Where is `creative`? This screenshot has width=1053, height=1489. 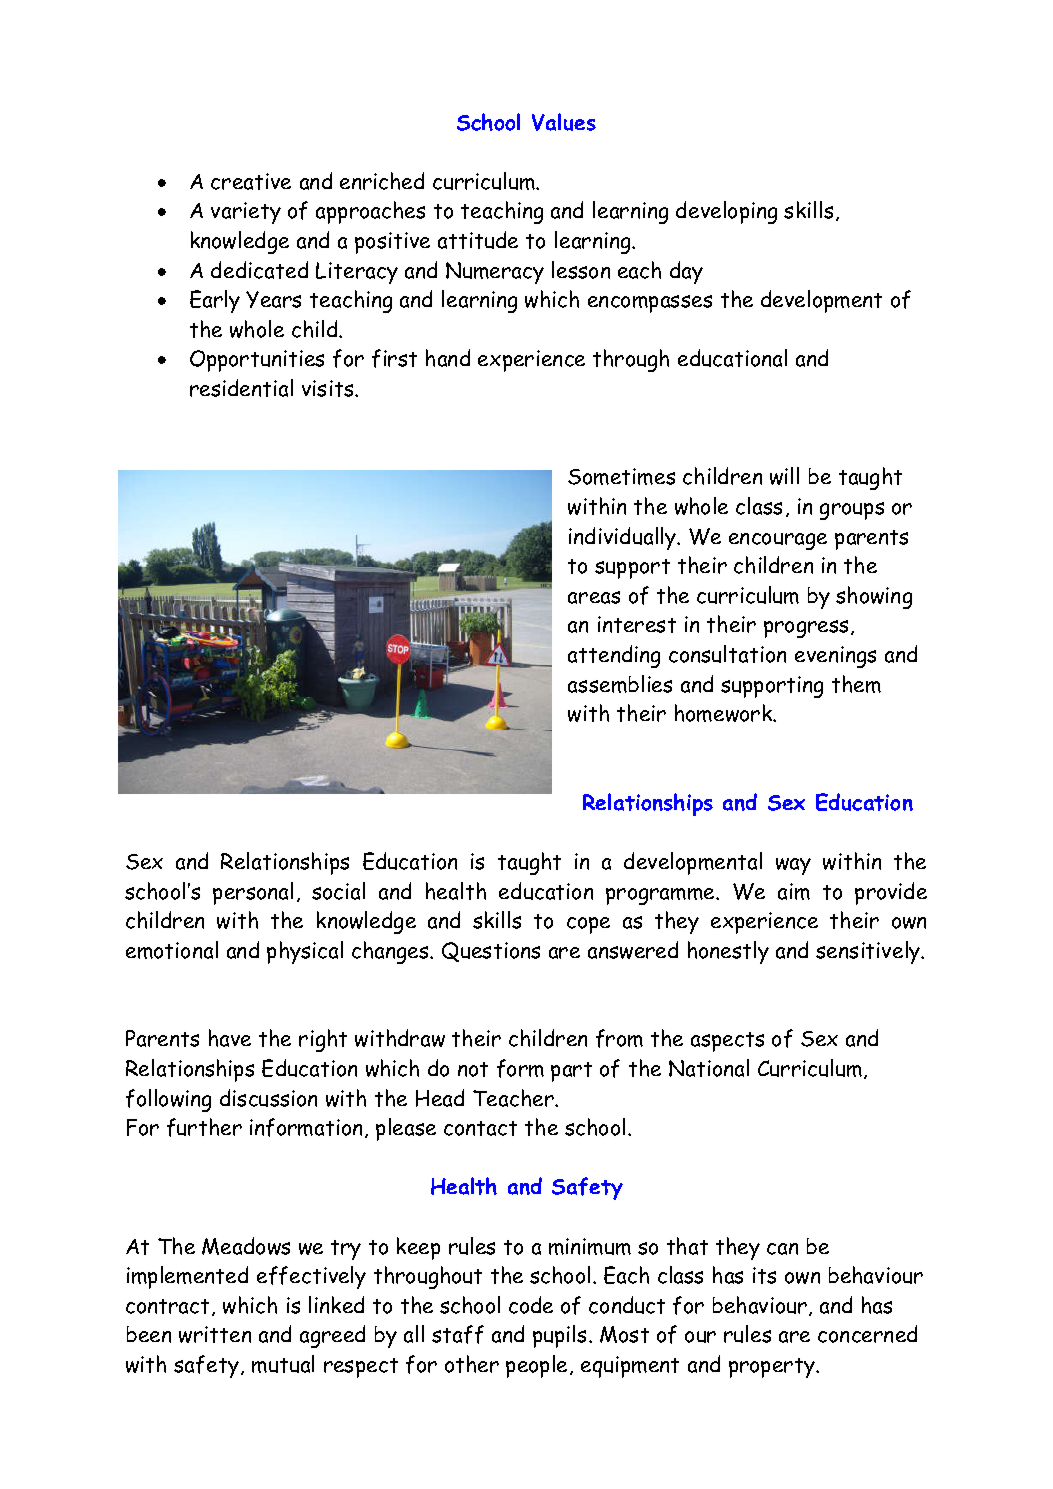
creative is located at coordinates (251, 181).
